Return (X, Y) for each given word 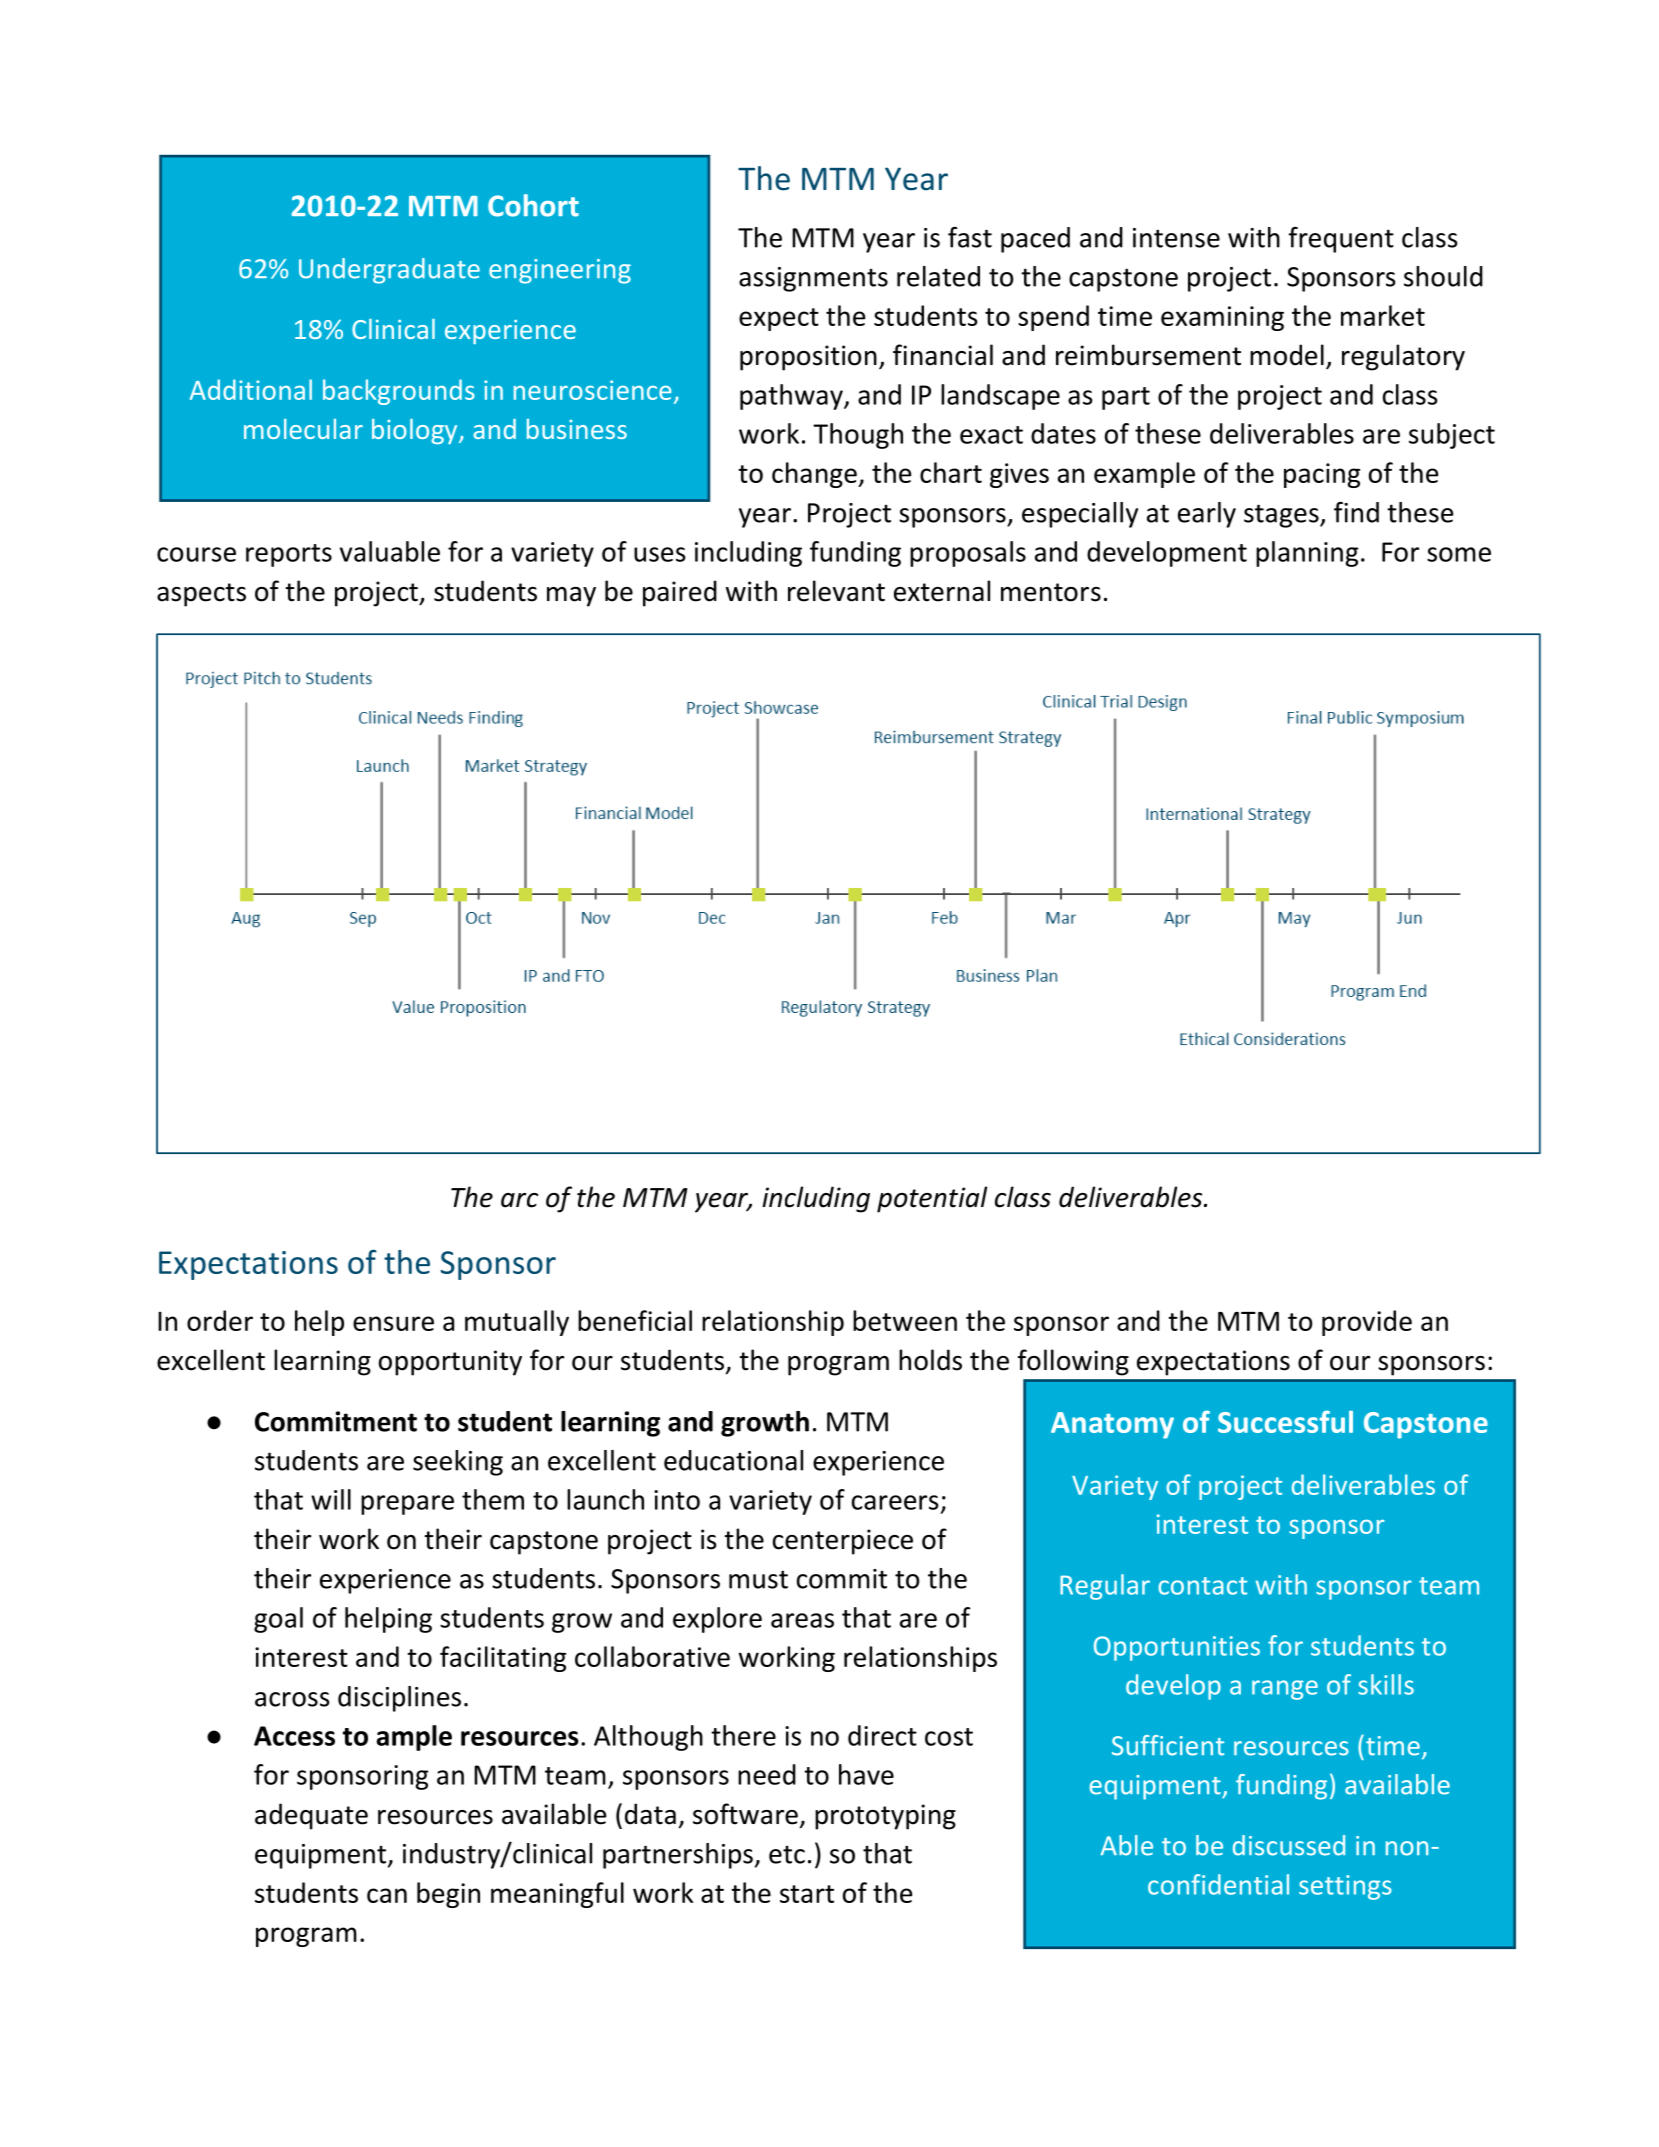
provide (1367, 1323)
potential (932, 1199)
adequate (311, 1816)
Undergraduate (389, 271)
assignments (813, 279)
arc (519, 1200)
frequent (1341, 240)
